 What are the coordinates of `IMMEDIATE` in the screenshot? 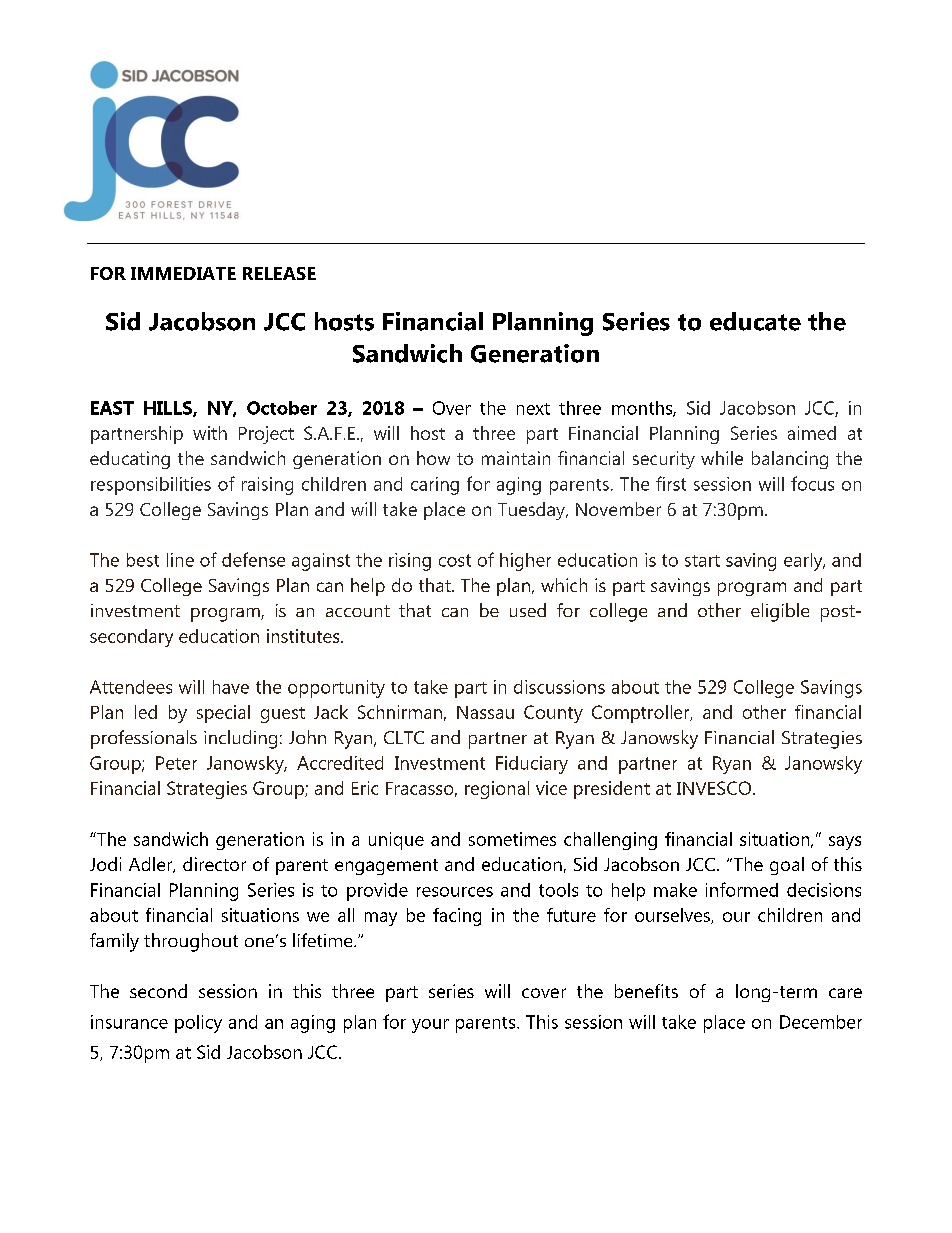 It's located at (183, 273).
